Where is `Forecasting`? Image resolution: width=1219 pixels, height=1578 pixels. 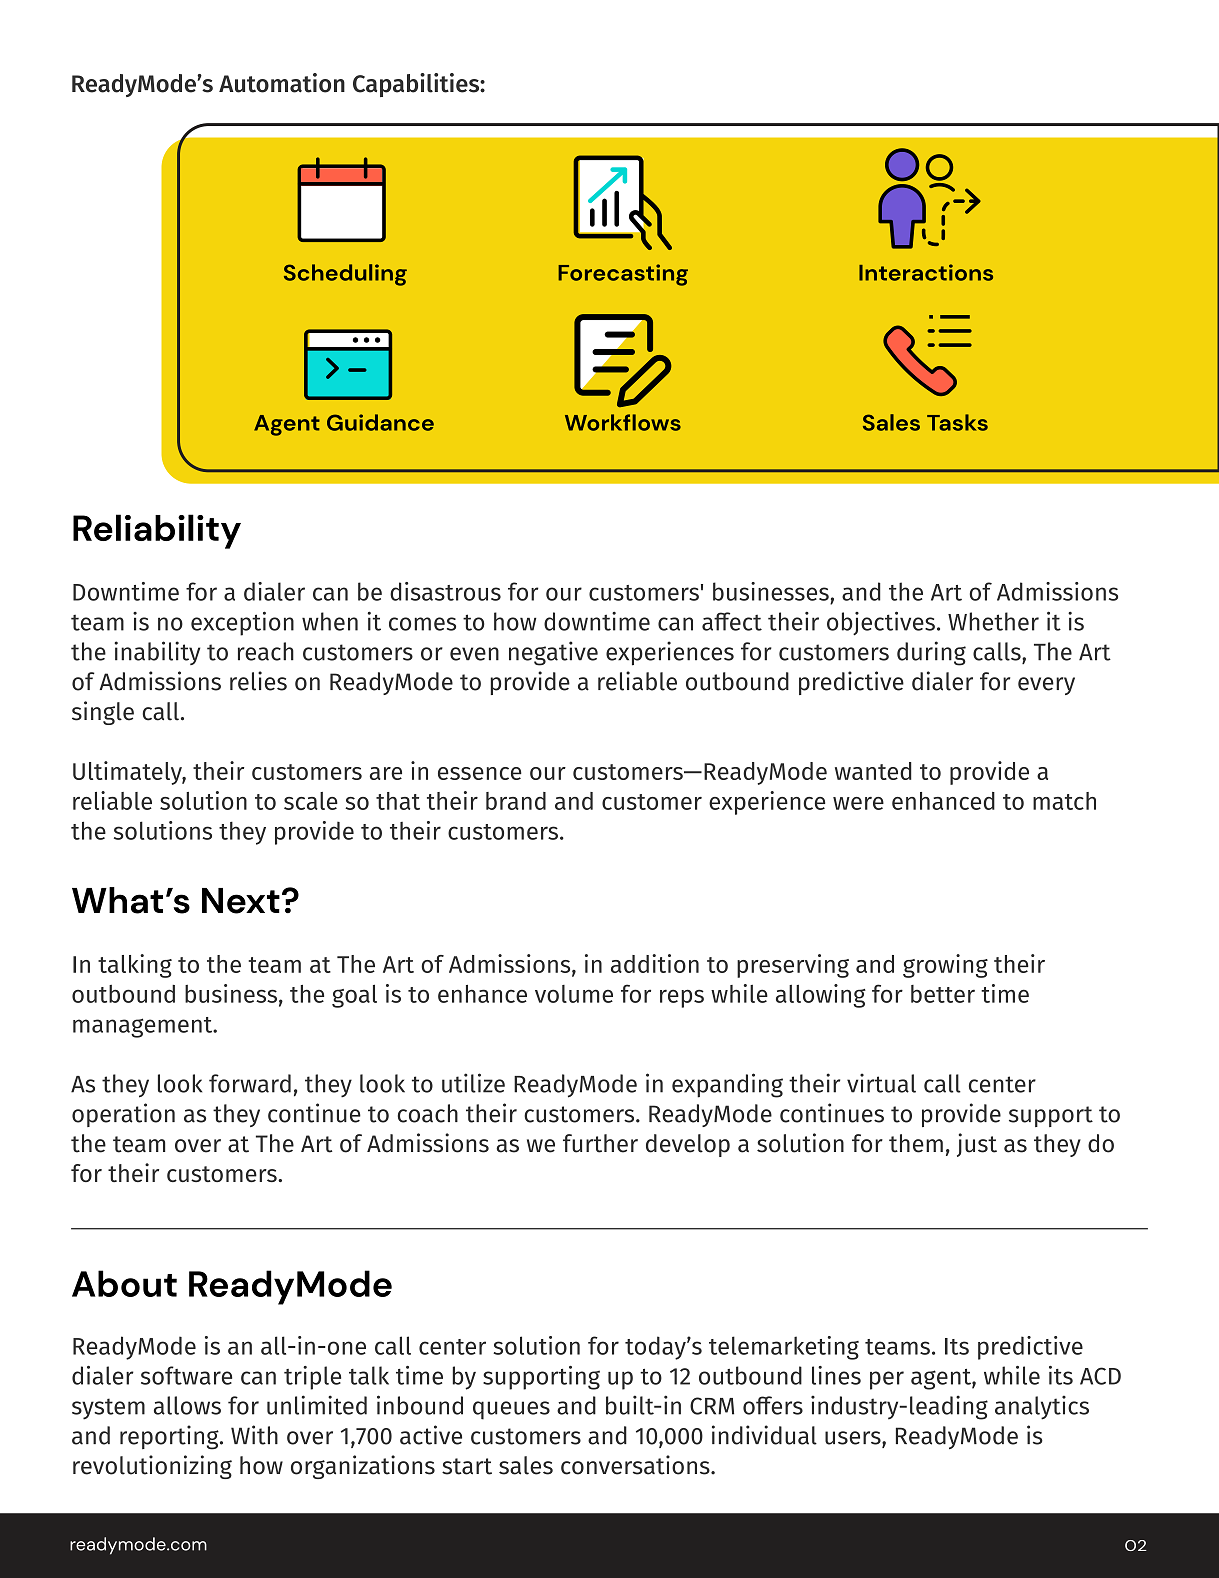
Forecasting is located at coordinates (623, 275).
